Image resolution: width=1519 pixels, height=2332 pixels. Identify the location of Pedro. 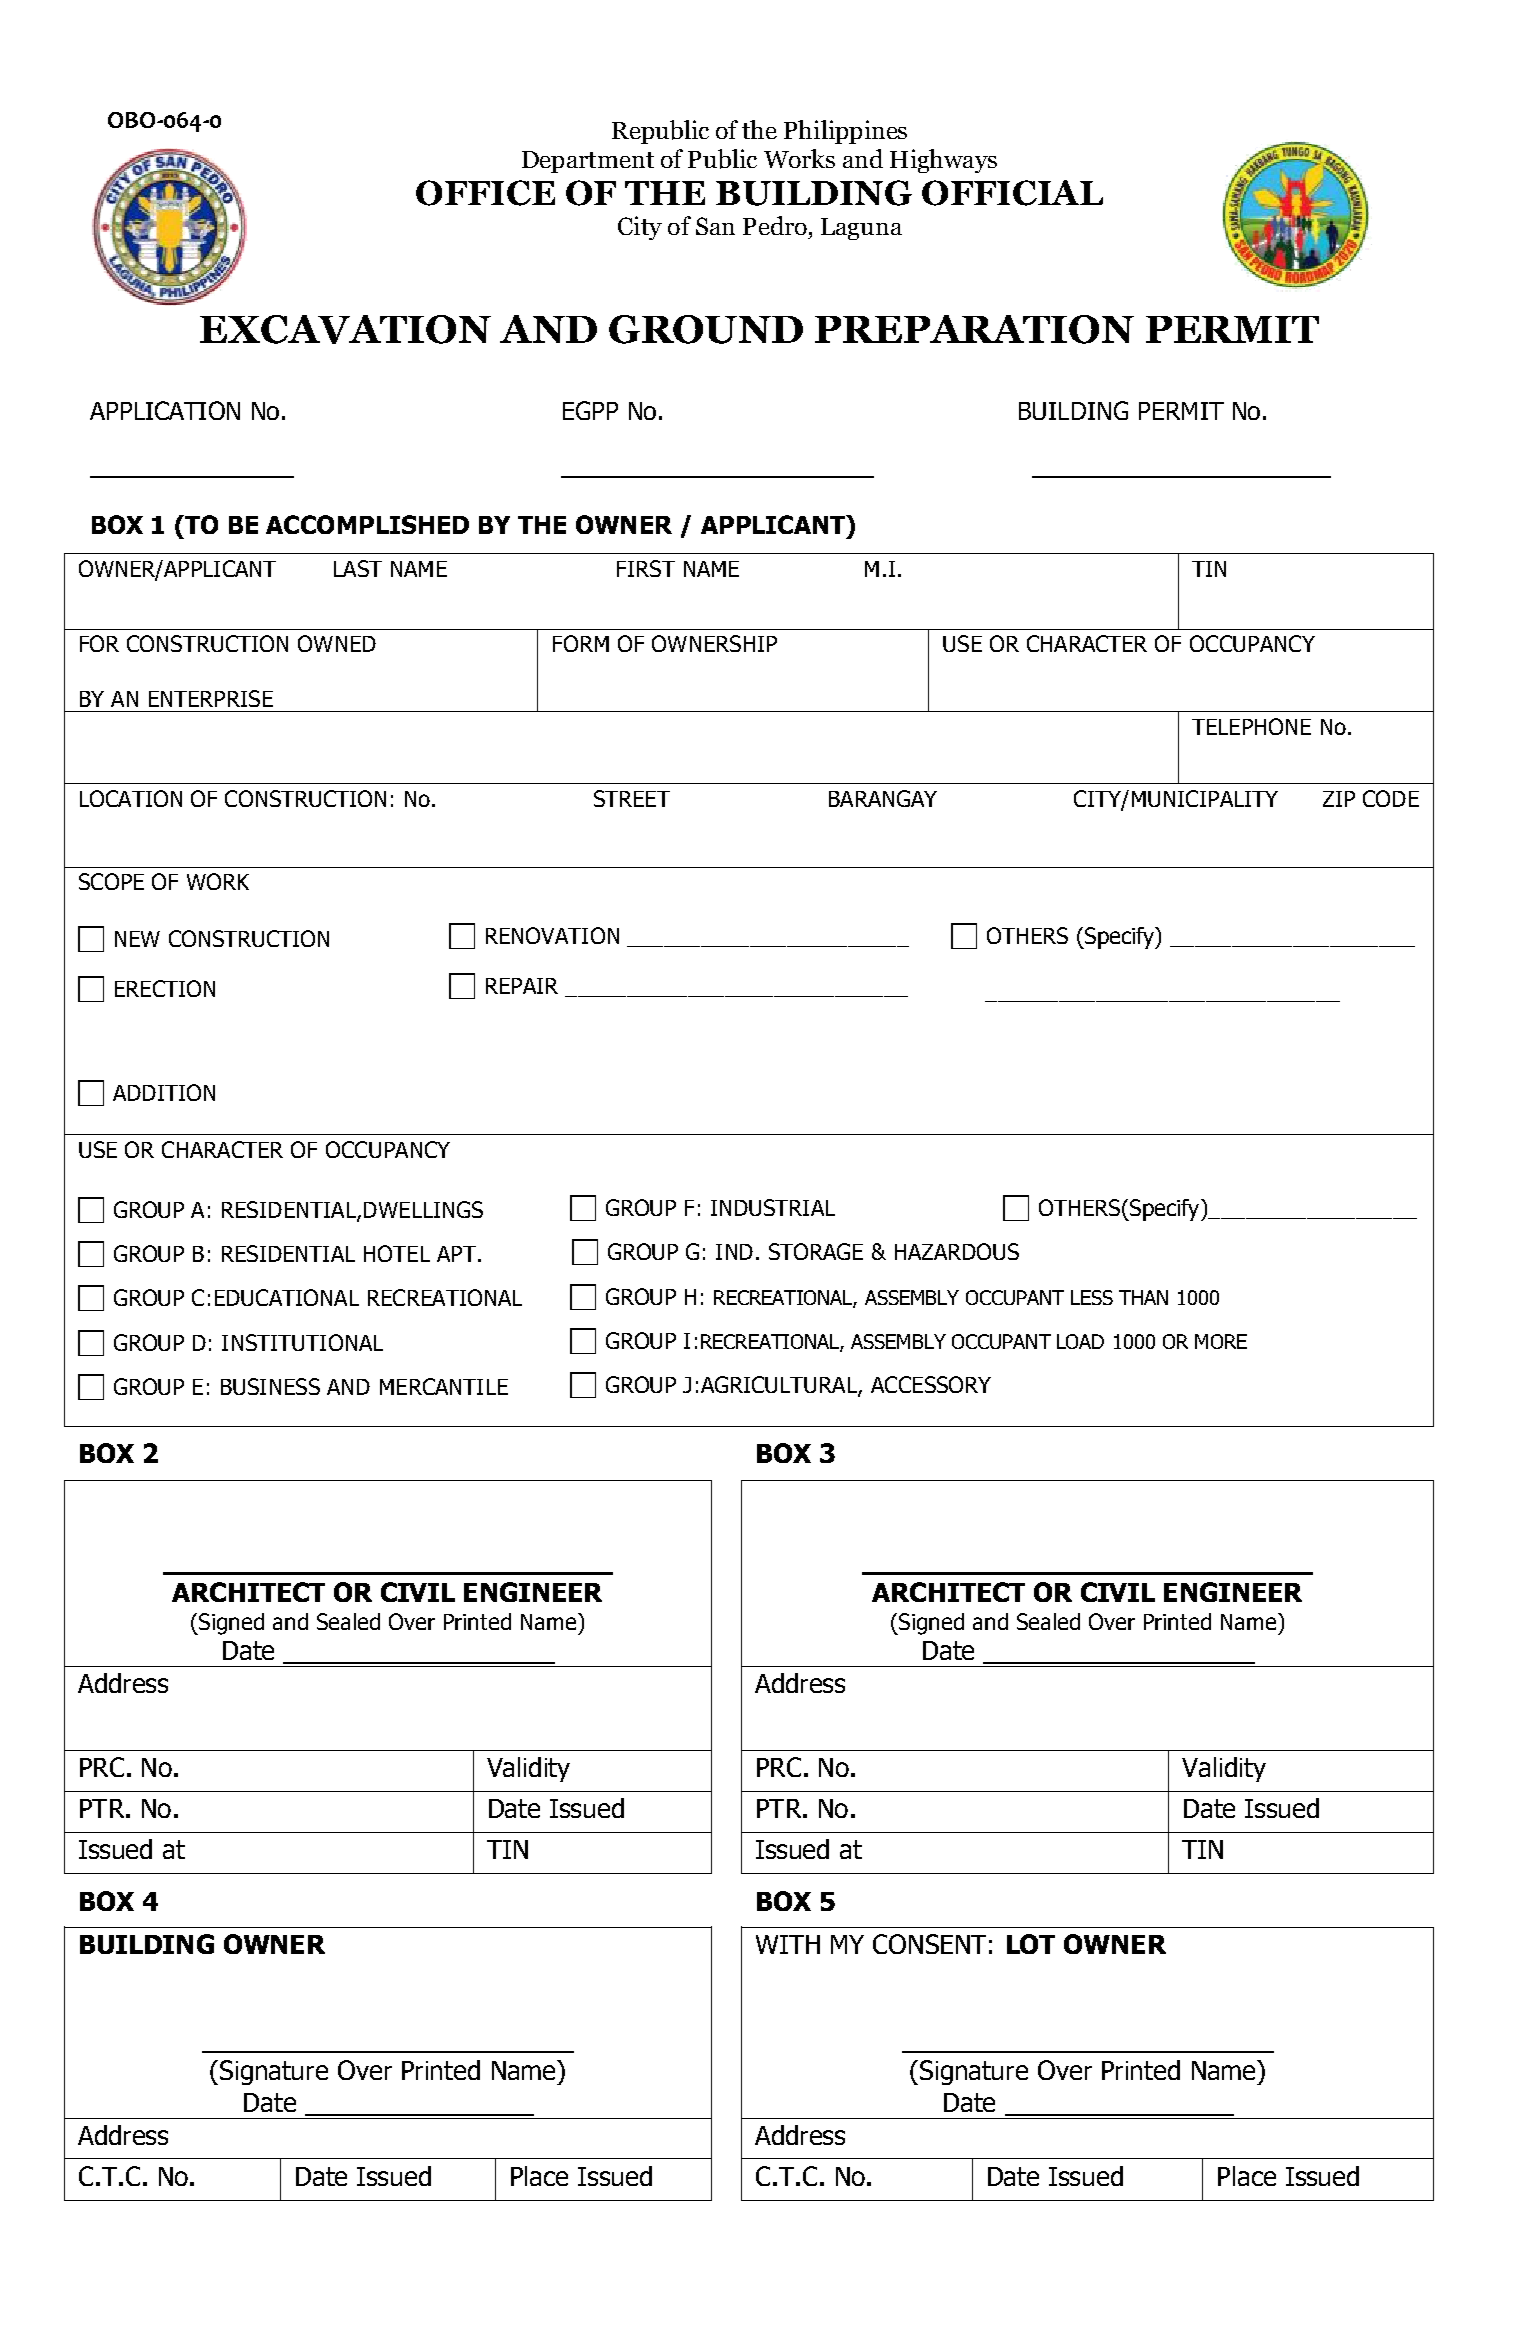
(775, 225).
